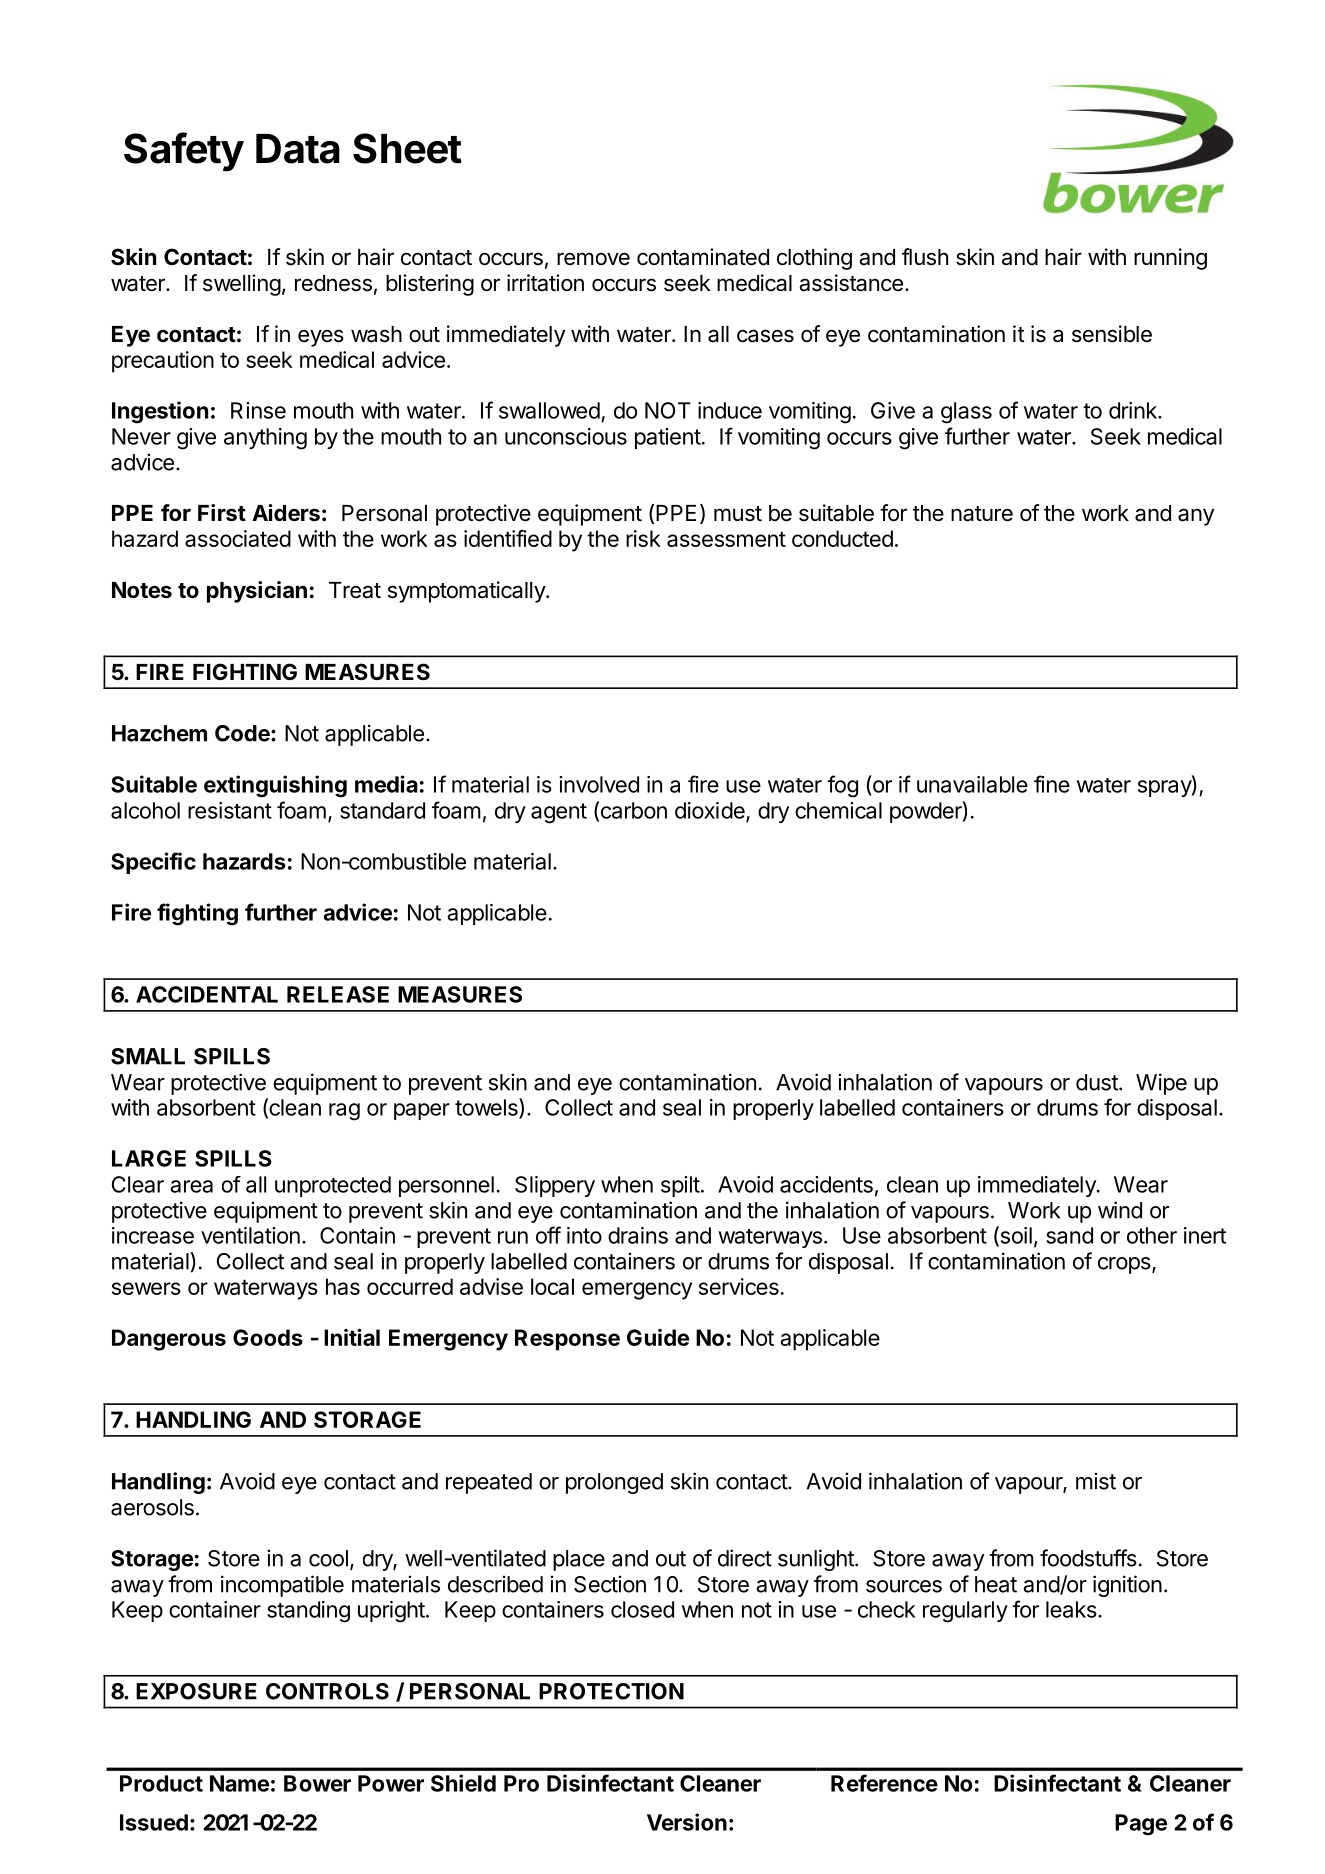  What do you see at coordinates (703, 257) in the screenshot?
I see `contaminated` at bounding box center [703, 257].
